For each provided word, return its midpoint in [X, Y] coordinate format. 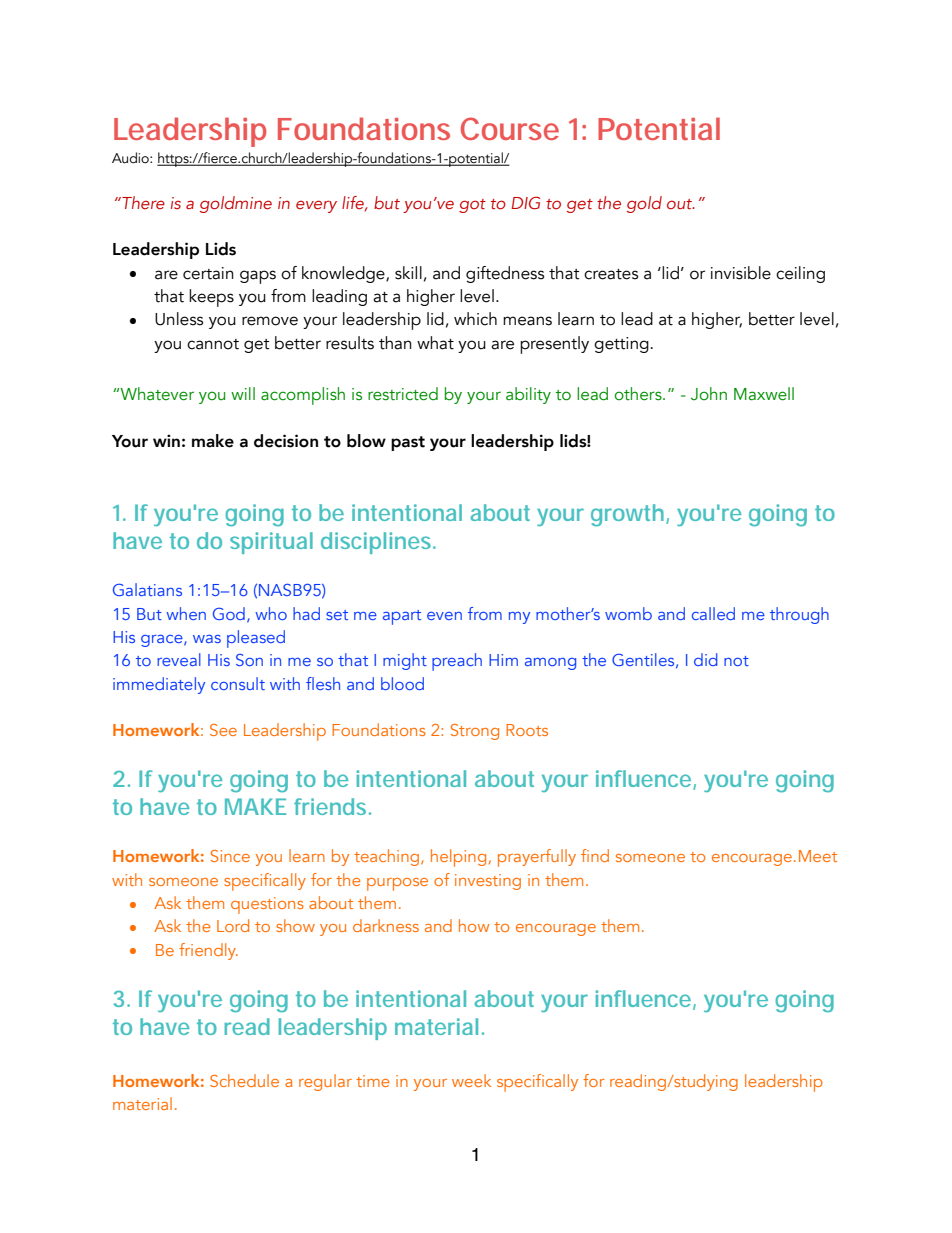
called [713, 613]
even [444, 616]
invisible [741, 273]
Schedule [244, 1080]
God [229, 613]
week [471, 1080]
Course [510, 128]
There [142, 202]
